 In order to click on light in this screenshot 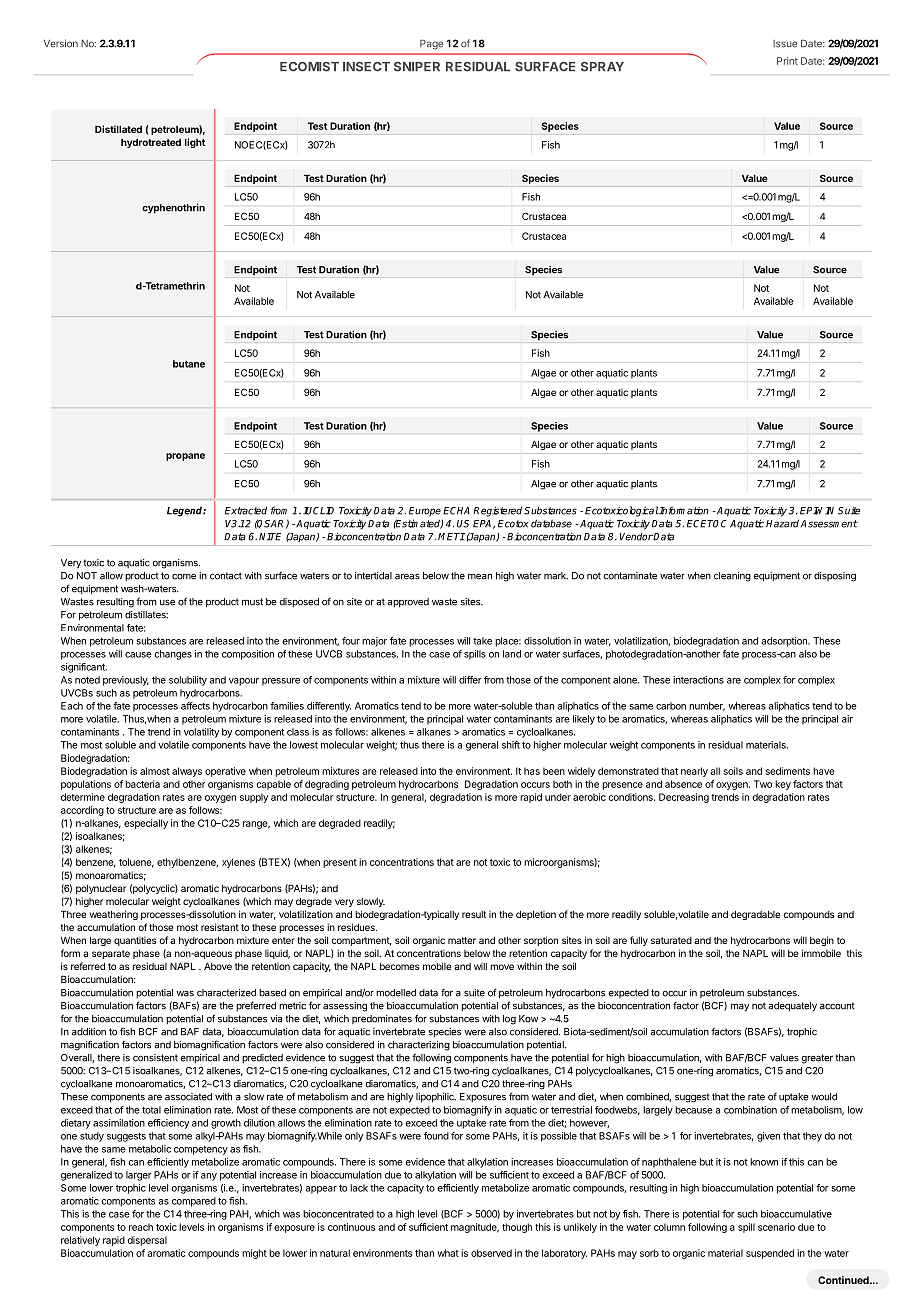, I will do `click(195, 143)`.
